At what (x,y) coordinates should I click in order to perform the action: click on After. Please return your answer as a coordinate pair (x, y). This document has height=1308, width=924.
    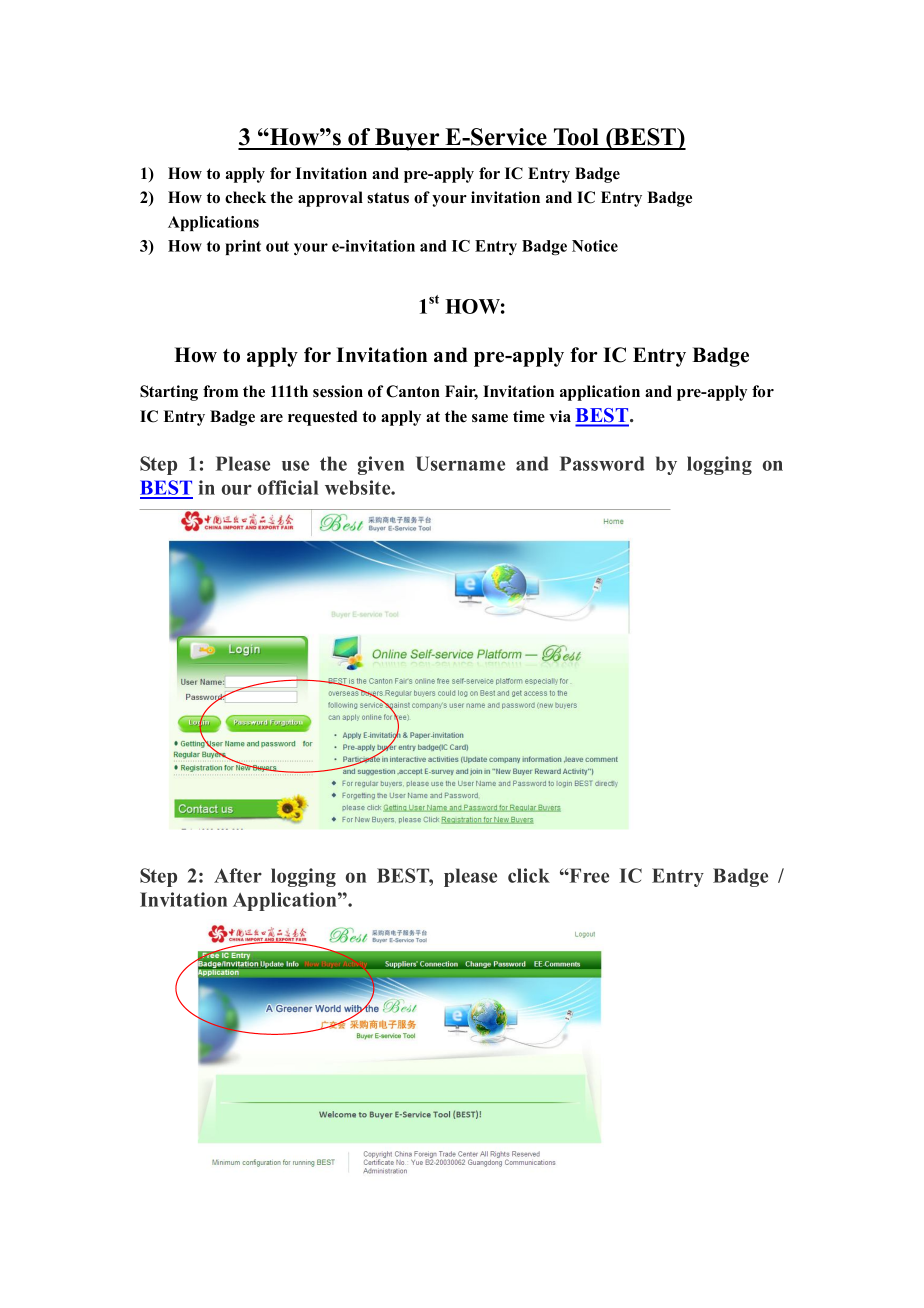
    Looking at the image, I should click on (238, 875).
